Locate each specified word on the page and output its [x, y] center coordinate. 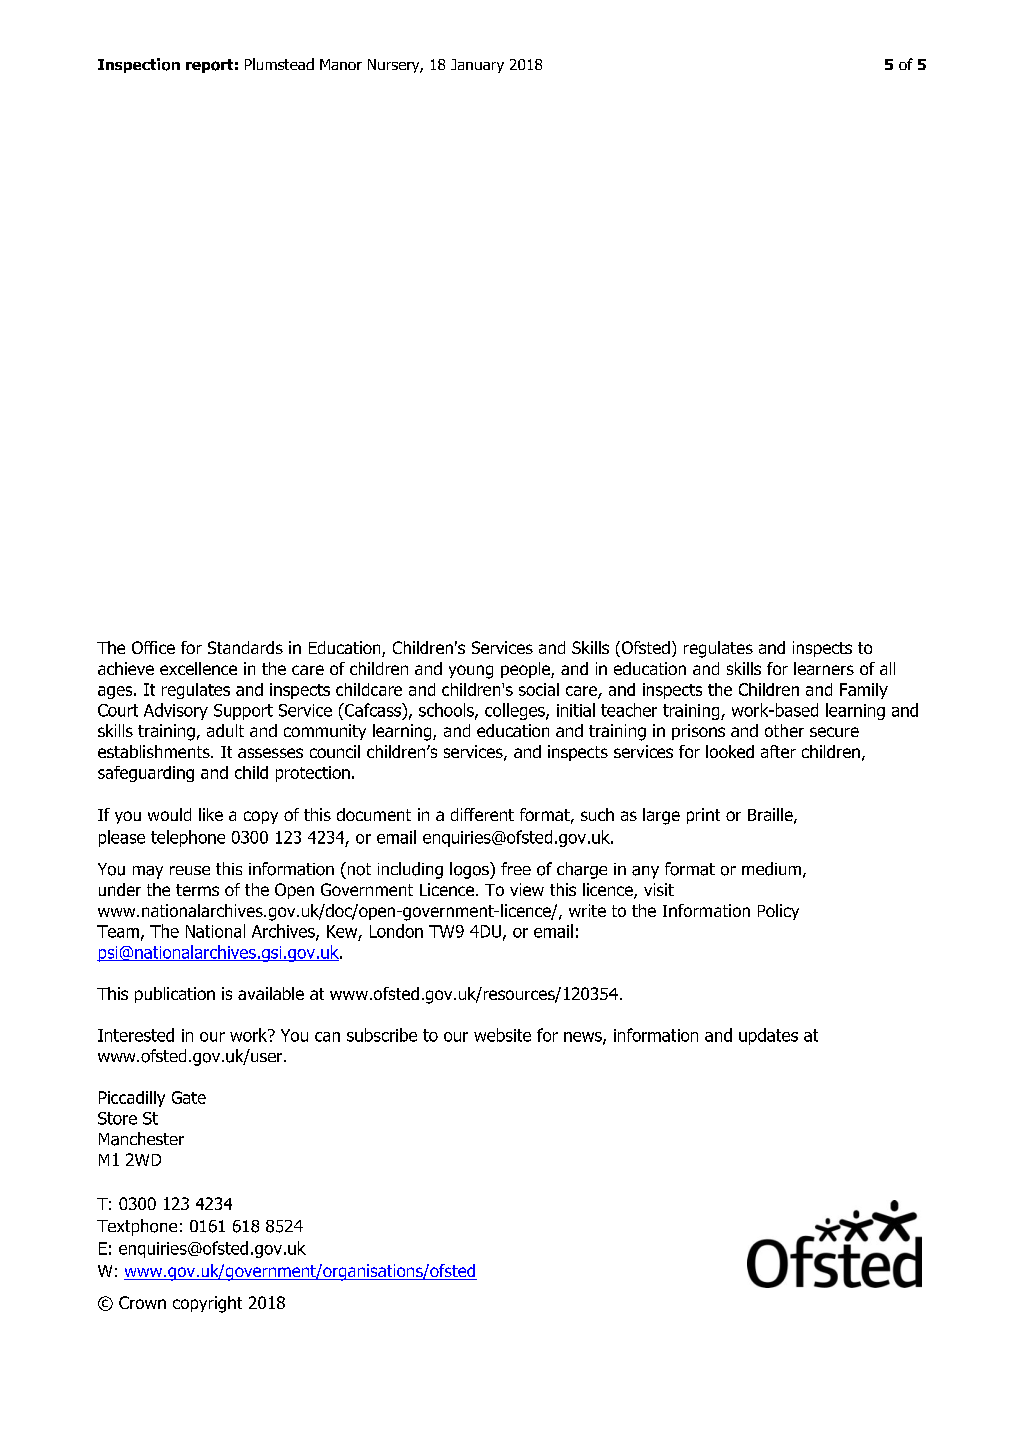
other [784, 730]
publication [175, 995]
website [502, 1035]
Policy [778, 912]
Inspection [139, 65]
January [477, 66]
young [471, 672]
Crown [142, 1302]
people [526, 670]
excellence [198, 668]
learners [824, 668]
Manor [341, 64]
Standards [245, 647]
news [584, 1038]
